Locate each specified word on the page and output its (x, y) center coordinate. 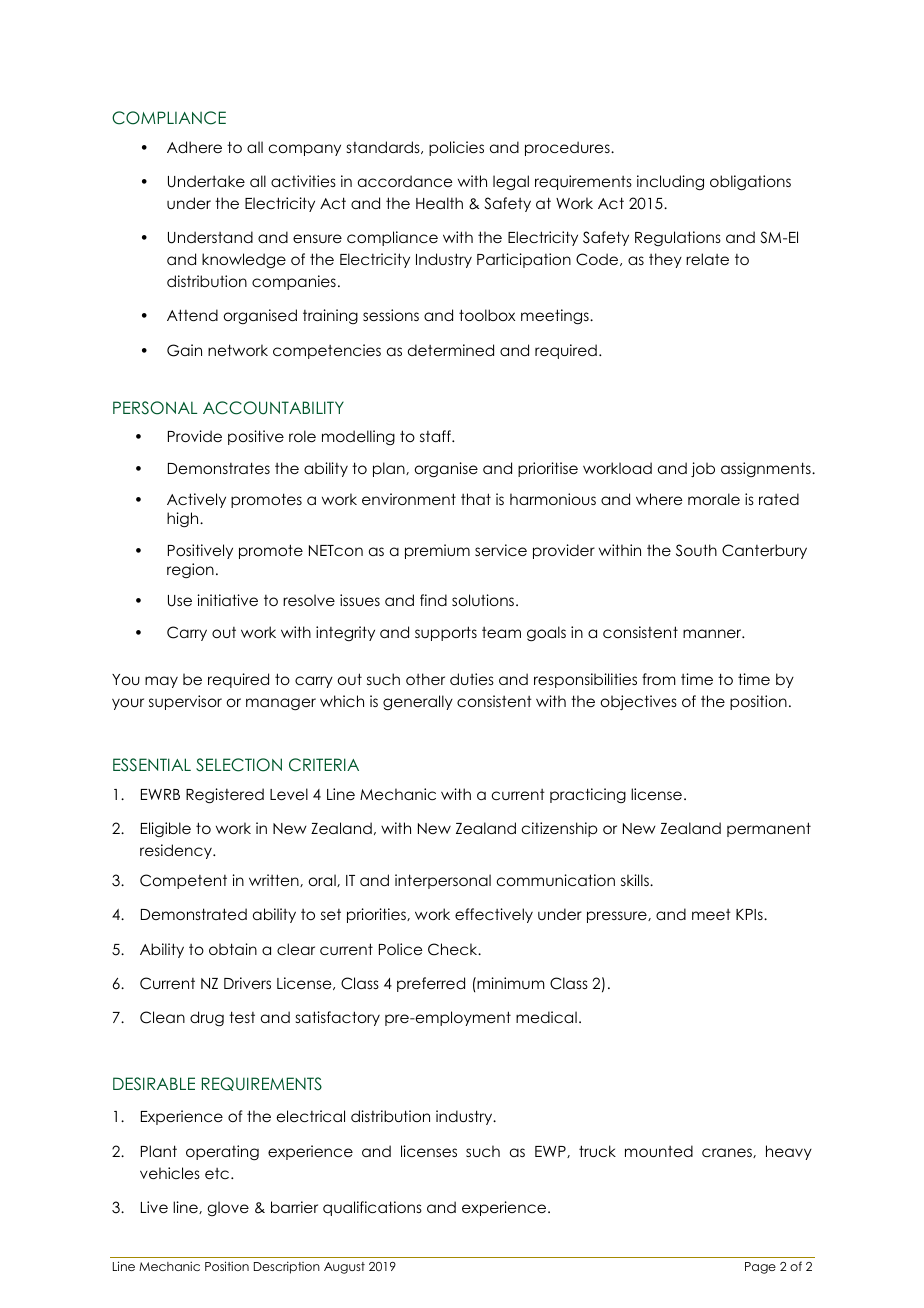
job (703, 469)
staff (436, 436)
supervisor (185, 702)
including (670, 182)
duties (472, 679)
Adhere (194, 147)
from (659, 679)
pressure (618, 917)
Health (439, 203)
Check (454, 949)
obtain (233, 949)
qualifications (372, 1208)
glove (228, 1208)
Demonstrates (219, 468)
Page (760, 1268)
